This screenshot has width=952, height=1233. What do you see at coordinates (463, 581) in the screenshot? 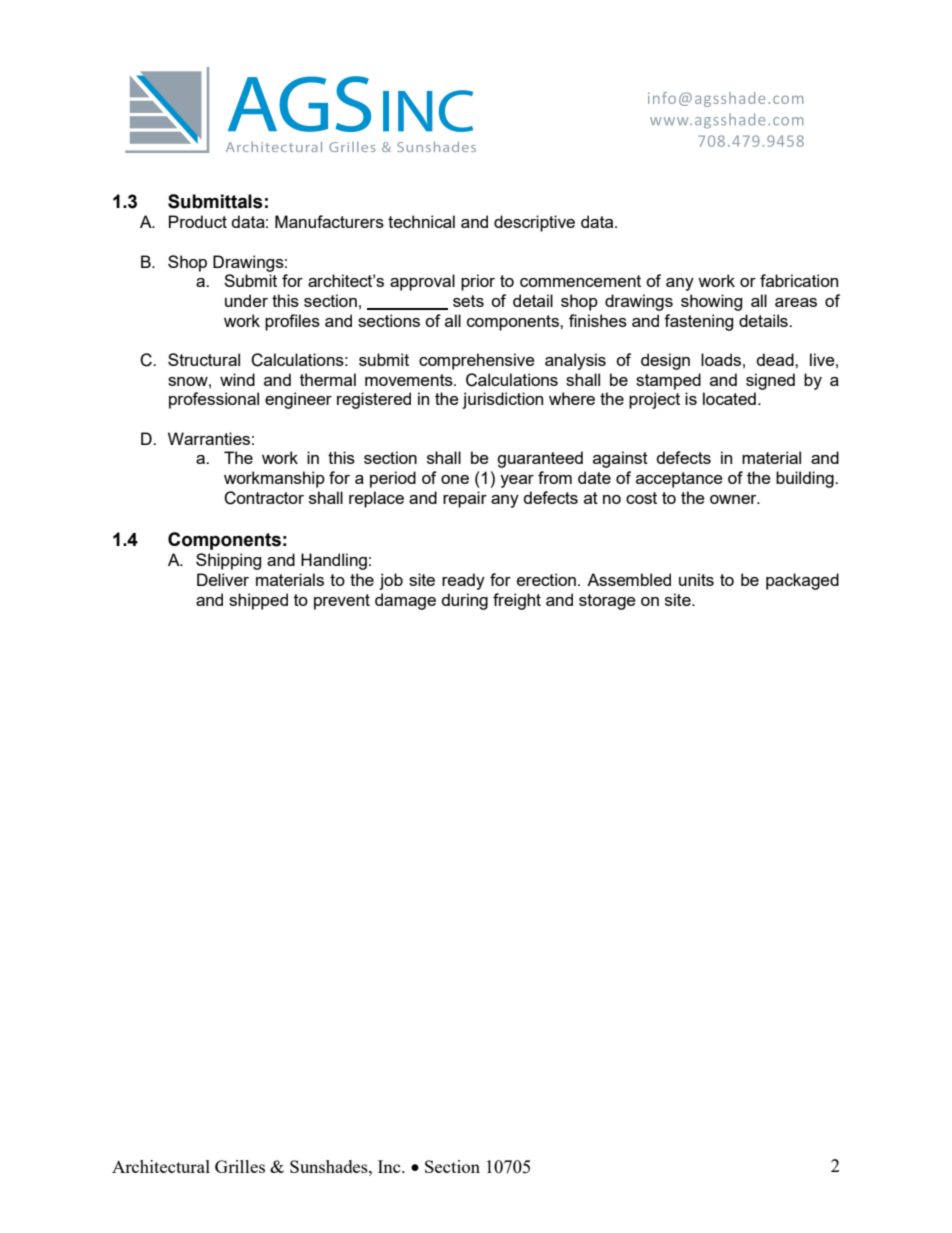
I see `ready` at bounding box center [463, 581].
